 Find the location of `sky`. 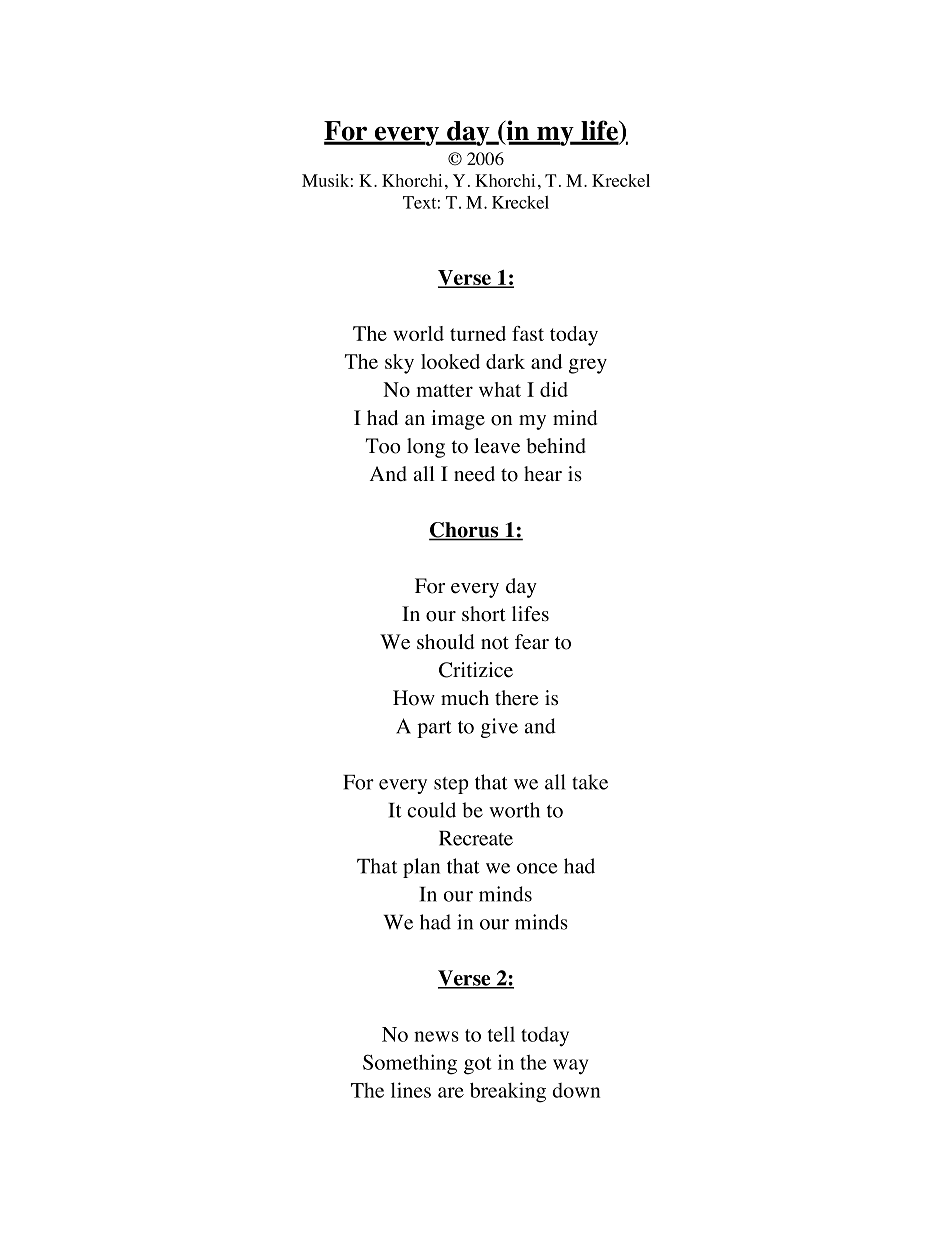

sky is located at coordinates (399, 364).
